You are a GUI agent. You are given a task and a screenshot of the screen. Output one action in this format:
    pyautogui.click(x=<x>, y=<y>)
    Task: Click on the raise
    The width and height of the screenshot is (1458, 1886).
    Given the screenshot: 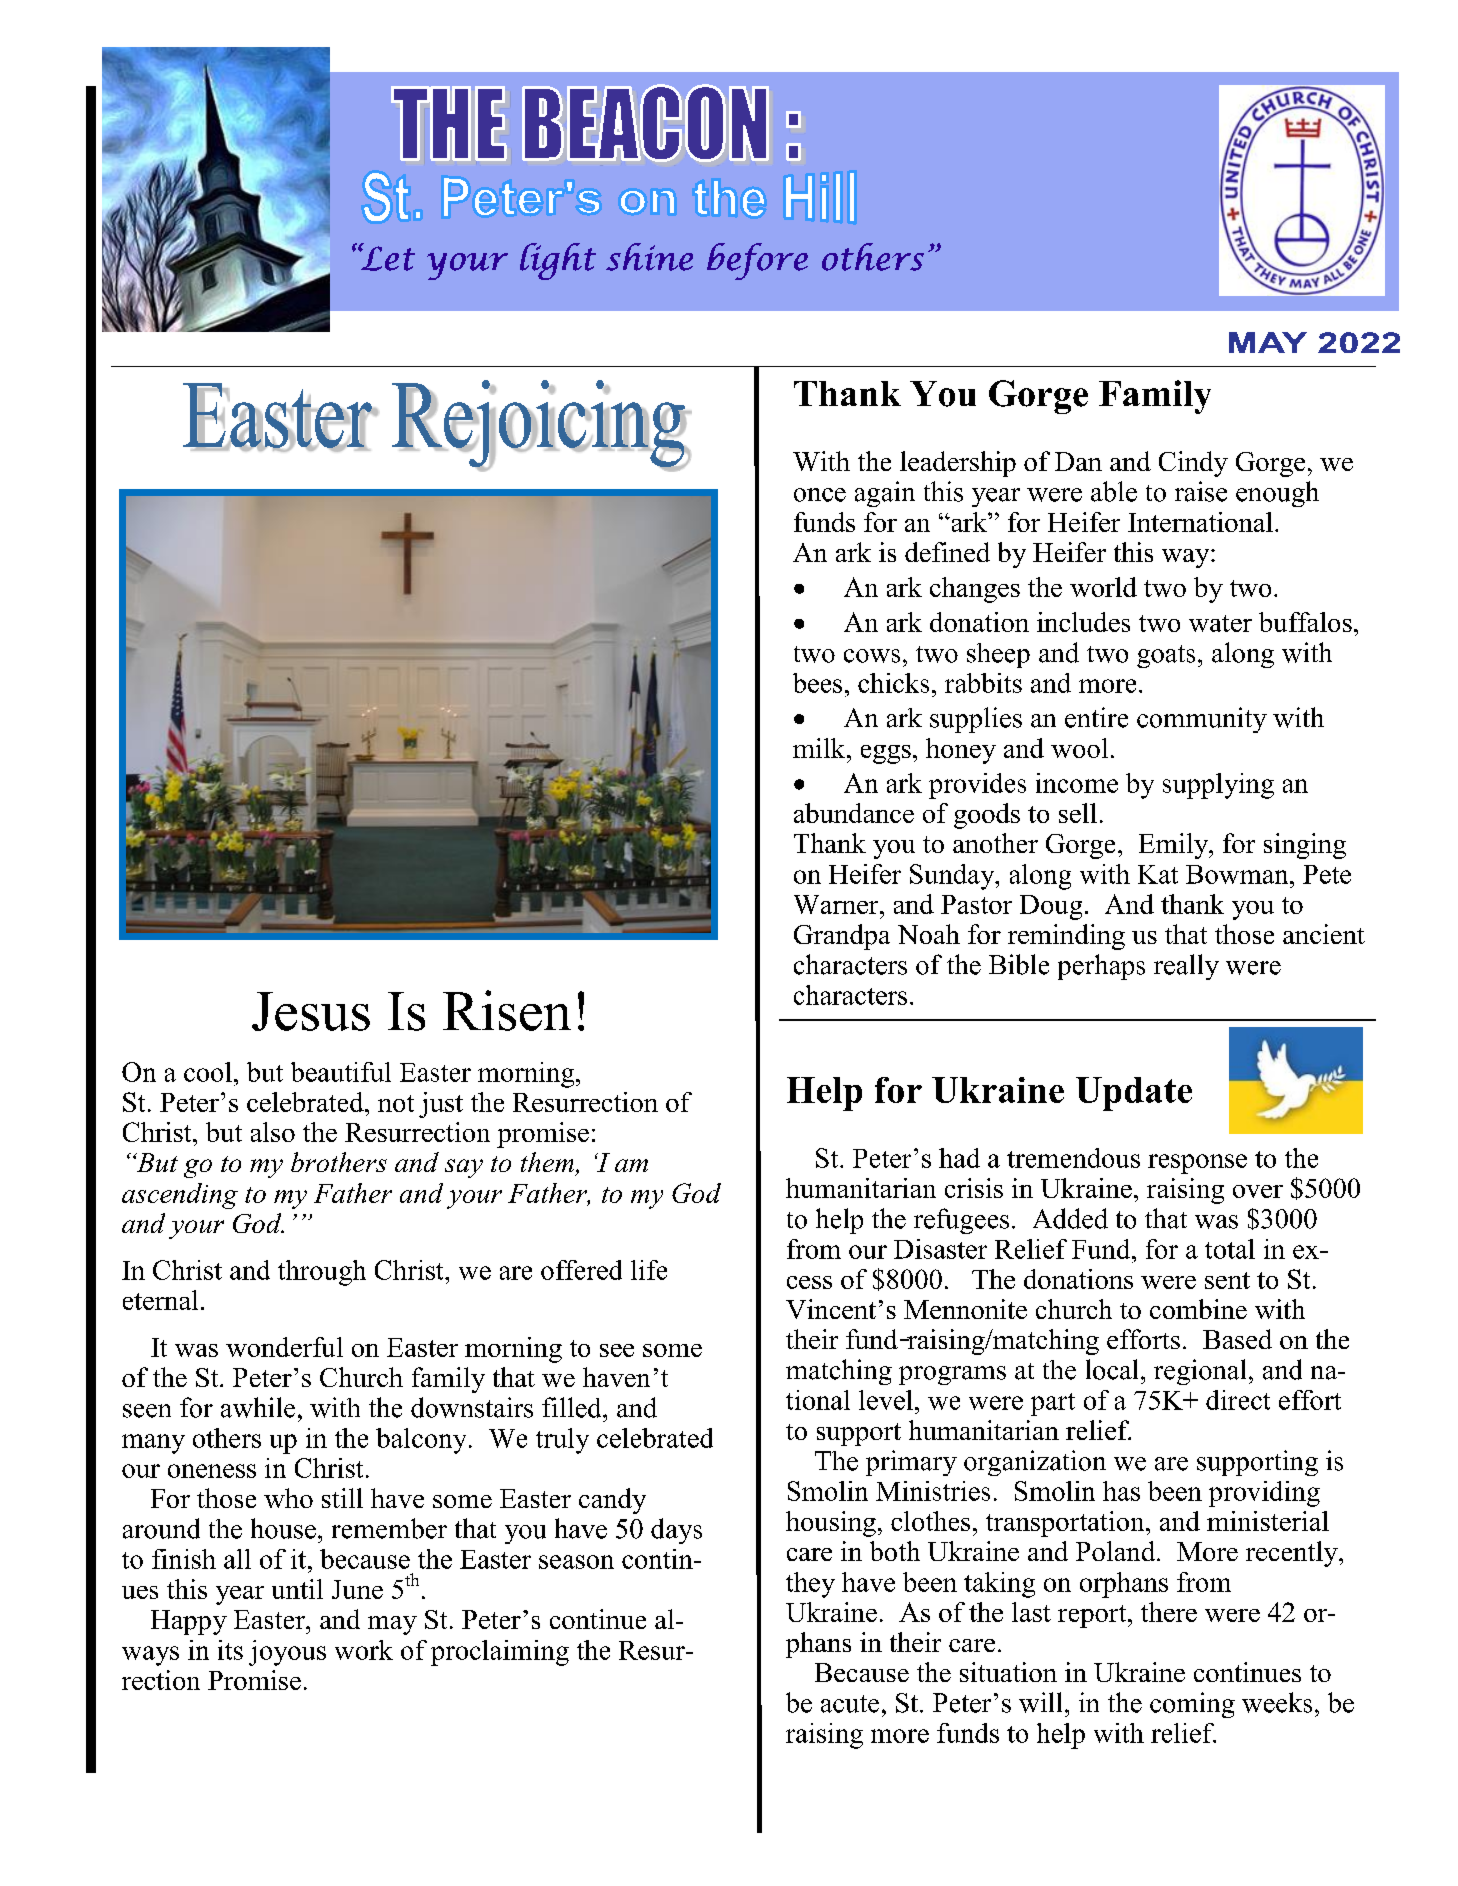 What is the action you would take?
    pyautogui.click(x=1201, y=491)
